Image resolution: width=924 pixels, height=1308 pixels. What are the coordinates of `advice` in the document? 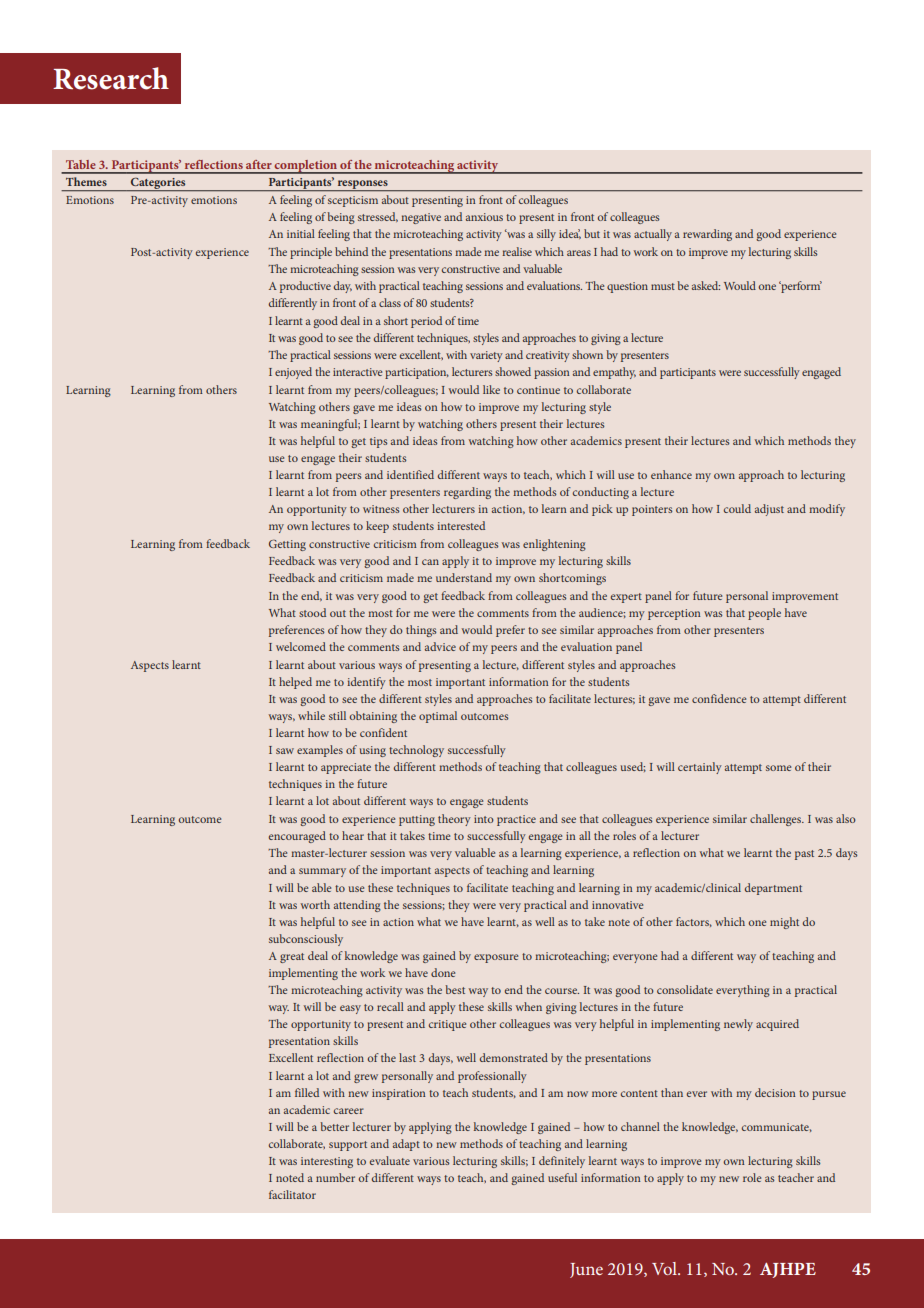 It's located at (440, 646).
